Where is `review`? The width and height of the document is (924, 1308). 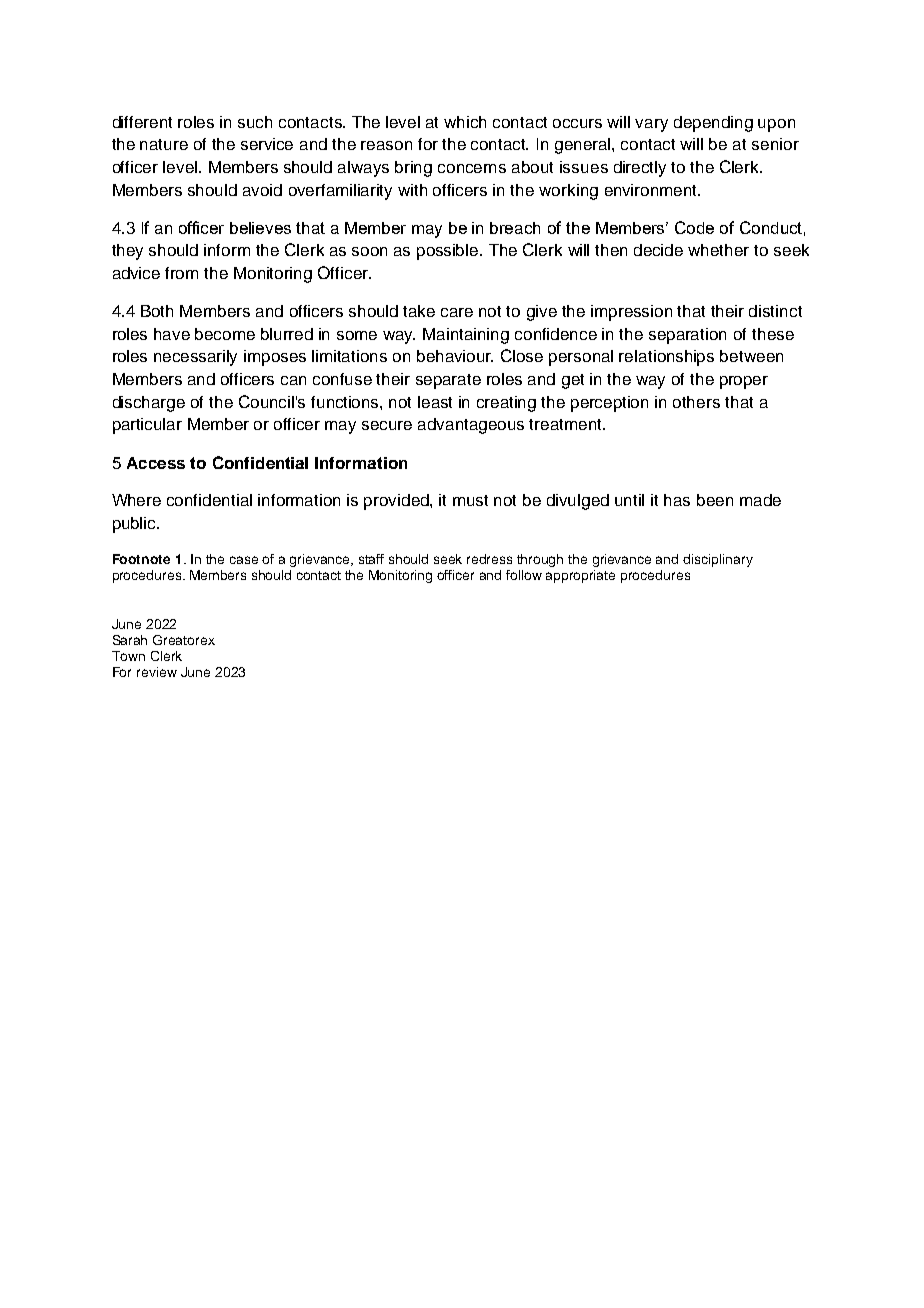
review is located at coordinates (157, 672).
